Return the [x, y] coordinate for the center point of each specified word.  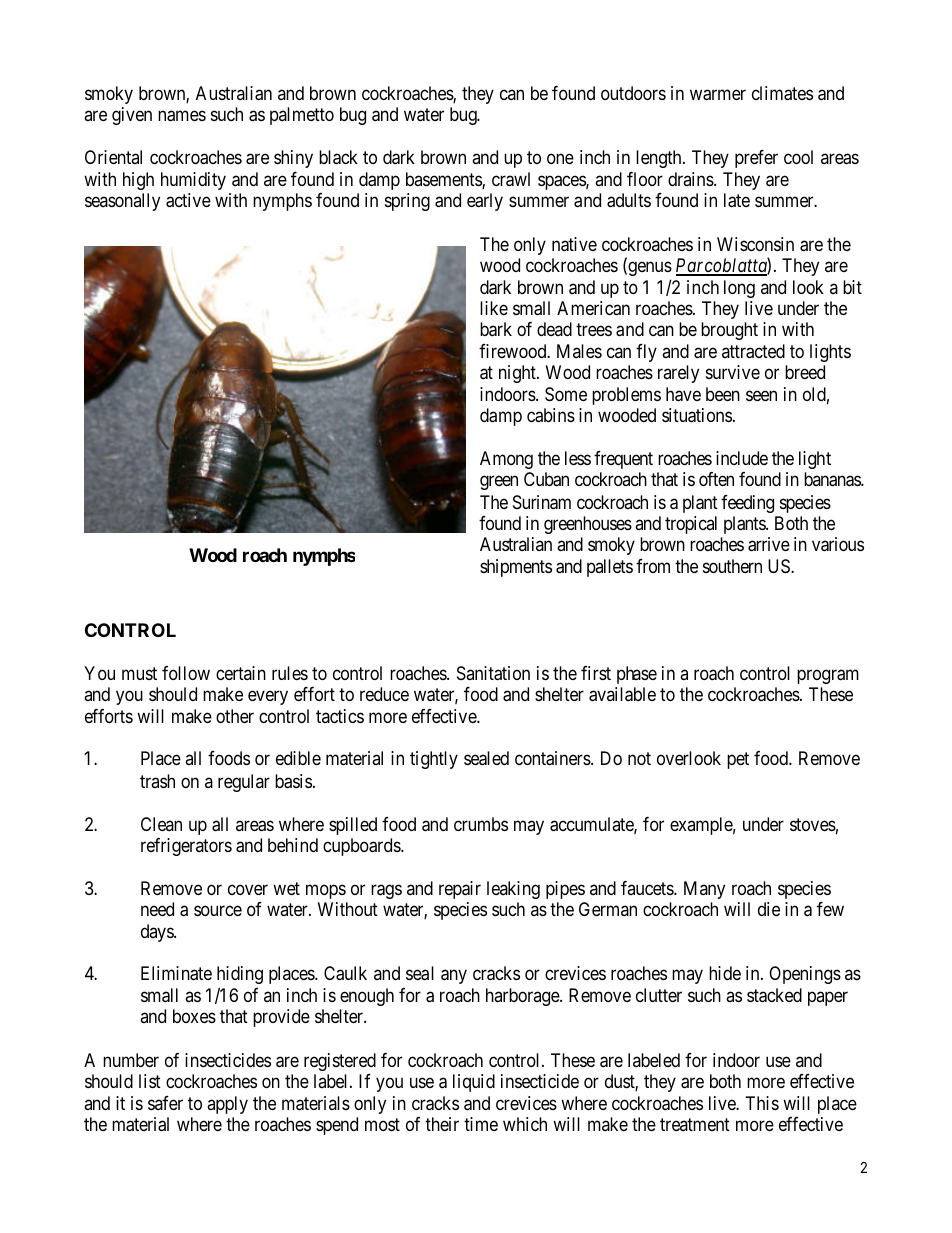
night [518, 374]
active [188, 200]
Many [704, 890]
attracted [753, 351]
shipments [516, 568]
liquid [474, 1083]
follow [186, 673]
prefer [756, 159]
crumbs [481, 824]
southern [732, 566]
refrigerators [186, 847]
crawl [511, 179]
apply [227, 1105]
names [182, 116]
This [762, 1103]
